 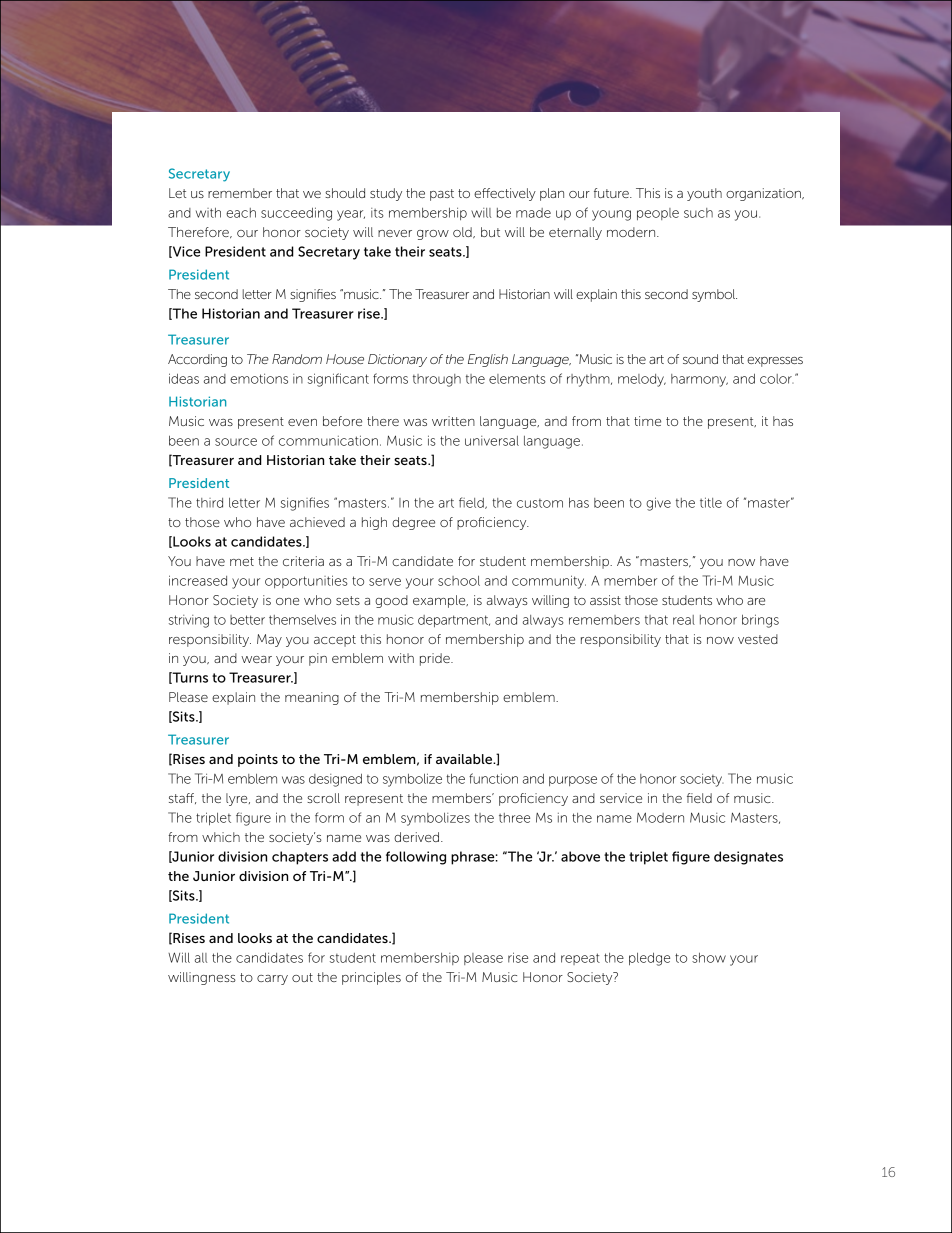 What do you see at coordinates (312, 698) in the page?
I see `meaning` at bounding box center [312, 698].
